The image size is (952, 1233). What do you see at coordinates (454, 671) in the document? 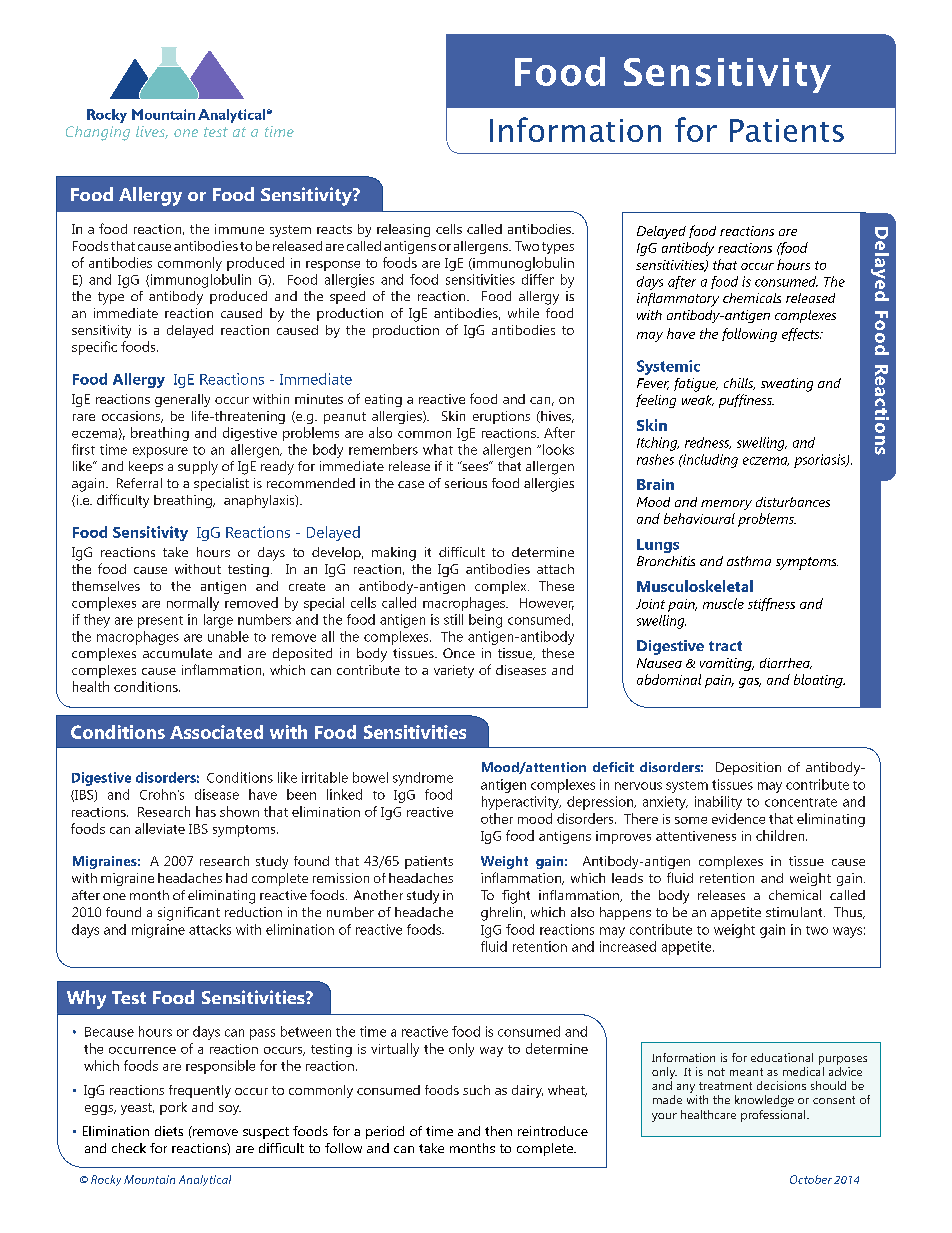
I see `variety` at bounding box center [454, 671].
